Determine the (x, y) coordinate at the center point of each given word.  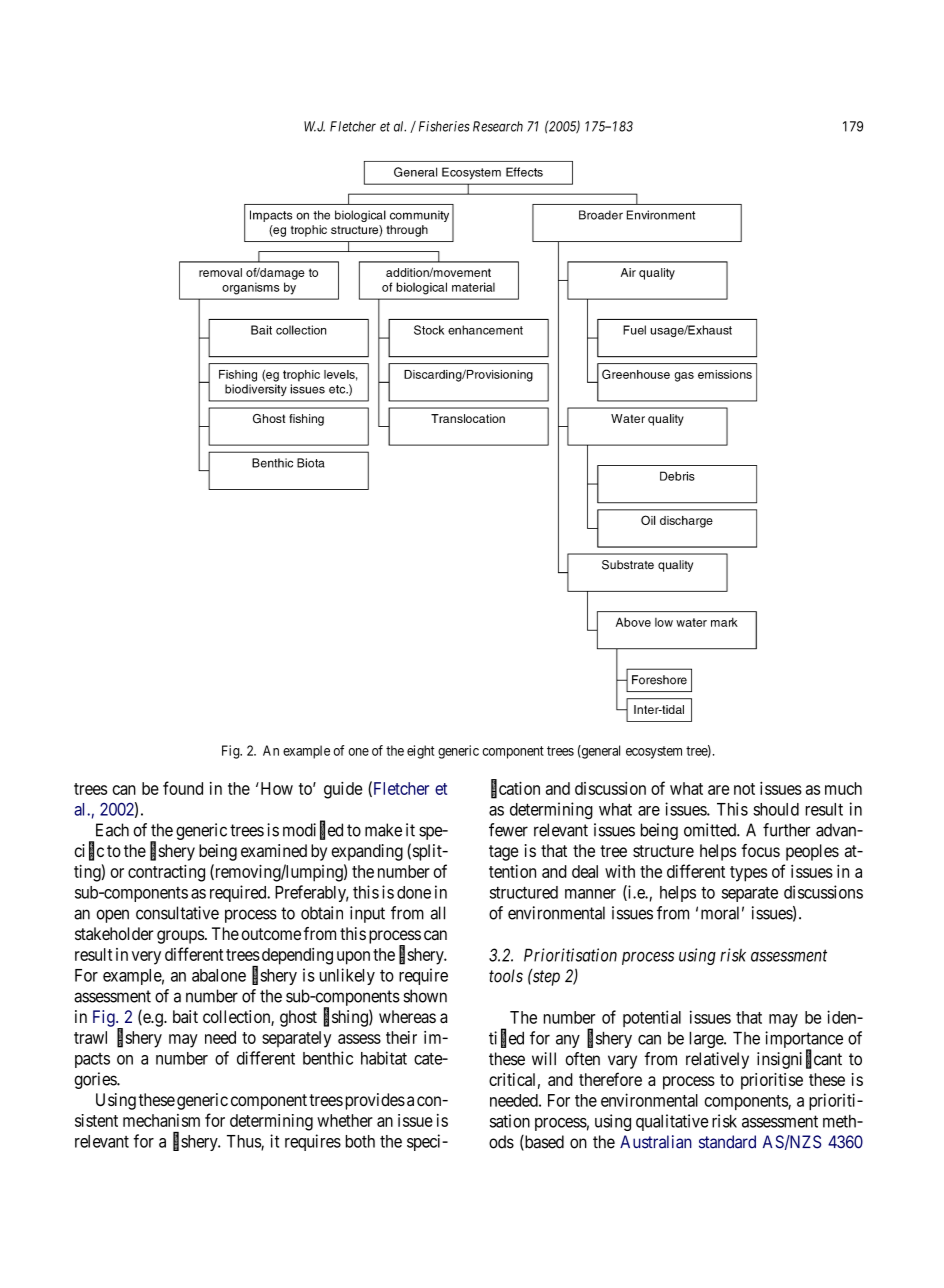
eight (421, 752)
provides (375, 1101)
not (744, 789)
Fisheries (444, 126)
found (183, 788)
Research (498, 126)
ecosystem (654, 752)
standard (727, 1142)
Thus (244, 1142)
